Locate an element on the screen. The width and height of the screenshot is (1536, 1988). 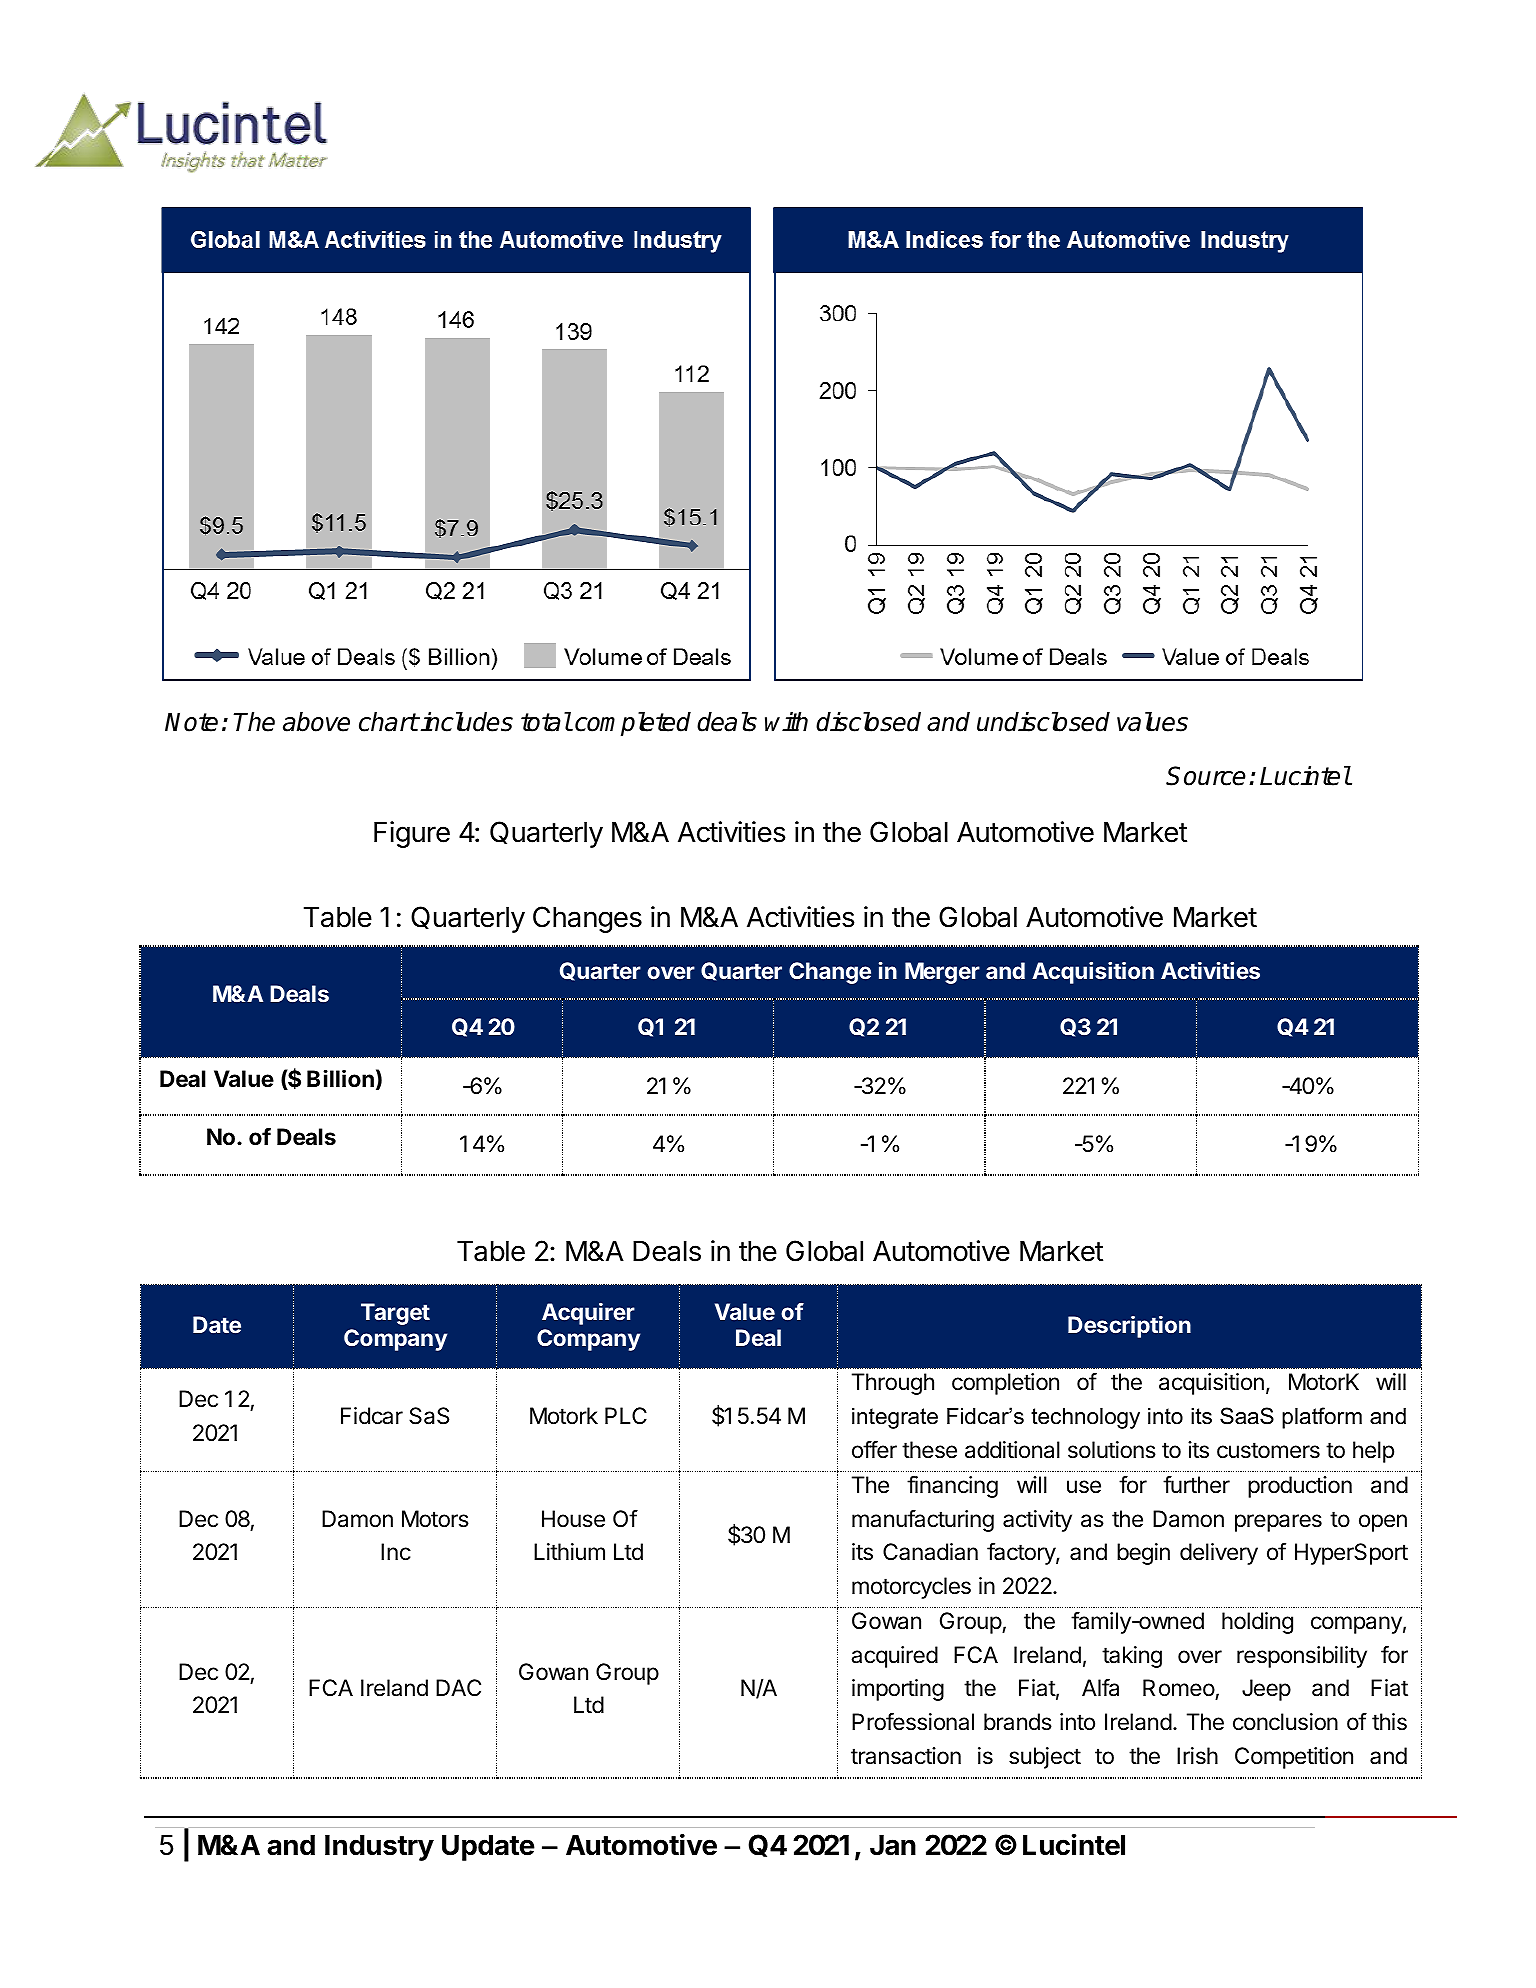
Industry is located at coordinates (379, 1848).
